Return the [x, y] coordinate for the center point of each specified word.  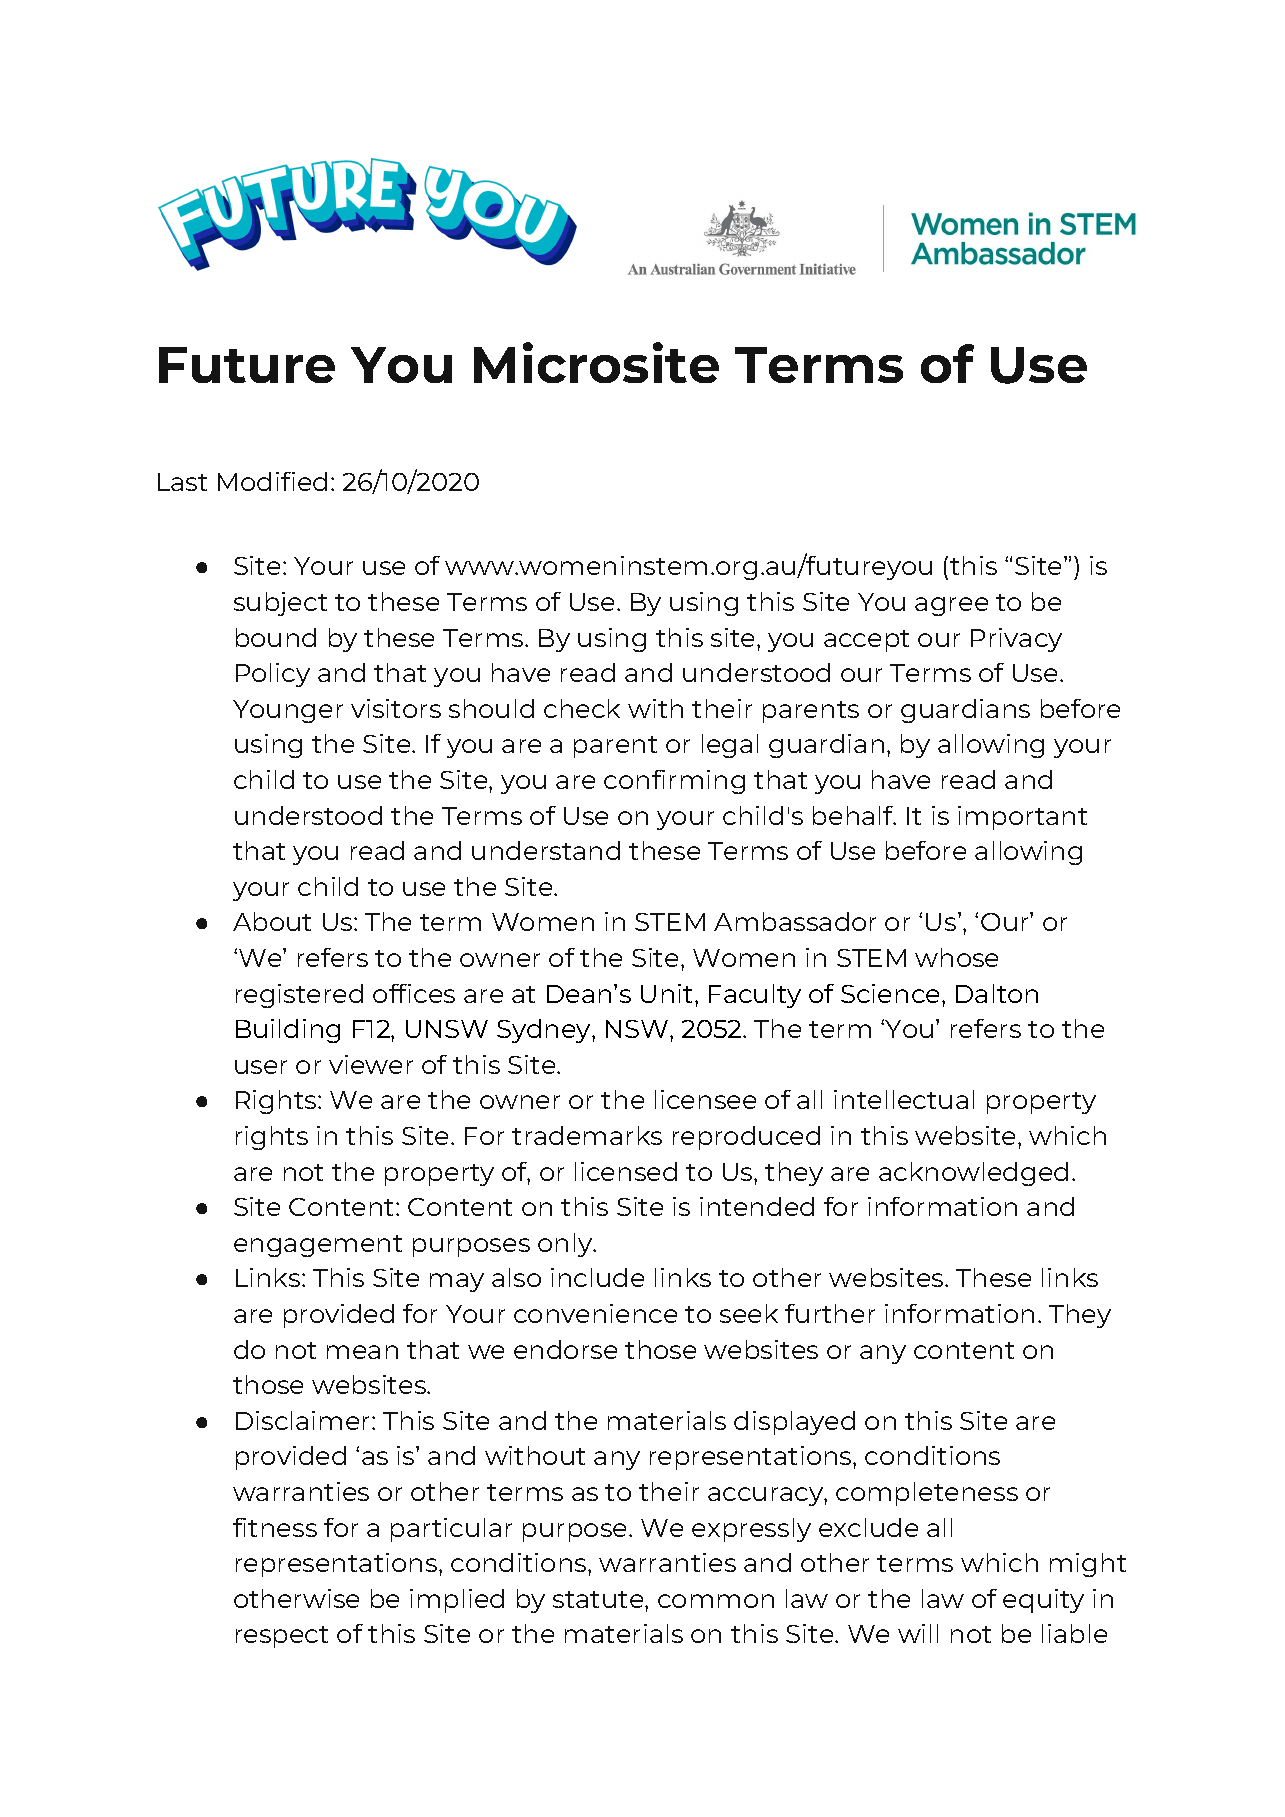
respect [282, 1637]
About [272, 921]
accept [866, 641]
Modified [272, 481]
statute [599, 1599]
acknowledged [973, 1174]
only [566, 1245]
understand [546, 850]
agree [951, 606]
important [1022, 818]
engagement [318, 1246]
